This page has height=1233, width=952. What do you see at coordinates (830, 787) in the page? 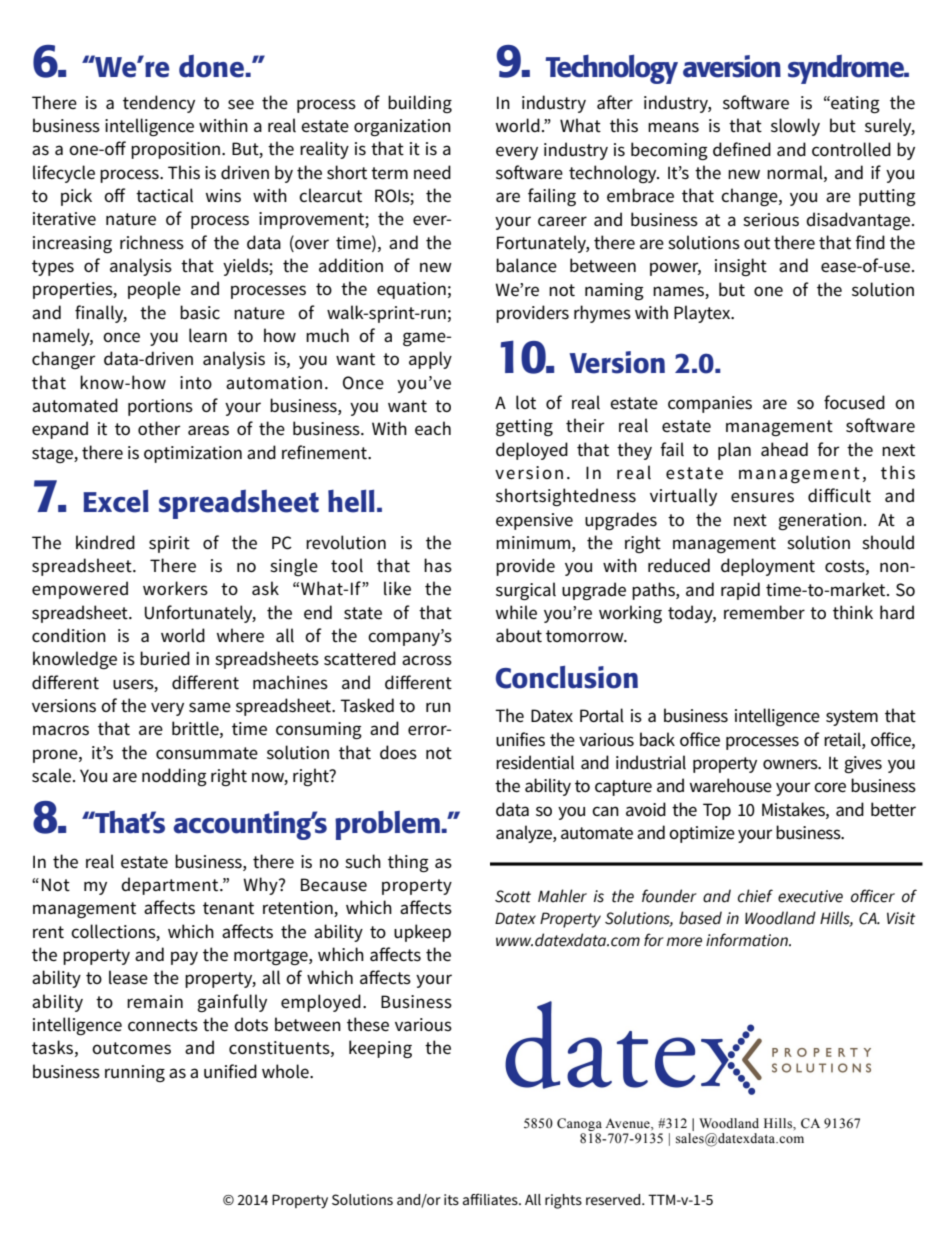
I see `core` at bounding box center [830, 787].
